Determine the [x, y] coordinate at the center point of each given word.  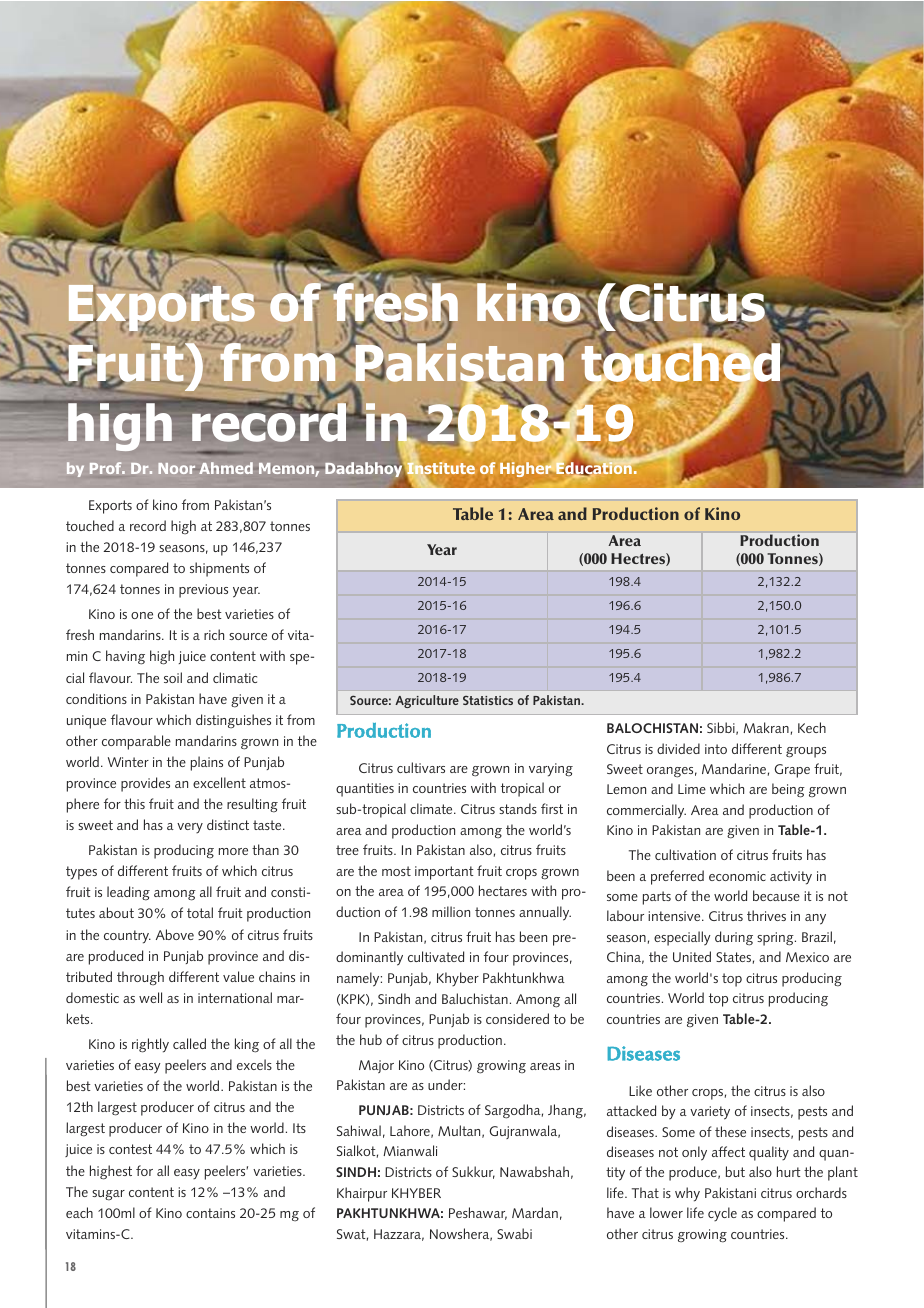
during [734, 938]
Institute [440, 468]
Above [175, 934]
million [451, 911]
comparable [136, 742]
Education [595, 468]
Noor [176, 468]
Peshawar [478, 1213]
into [716, 749]
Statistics [488, 700]
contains [210, 1213]
